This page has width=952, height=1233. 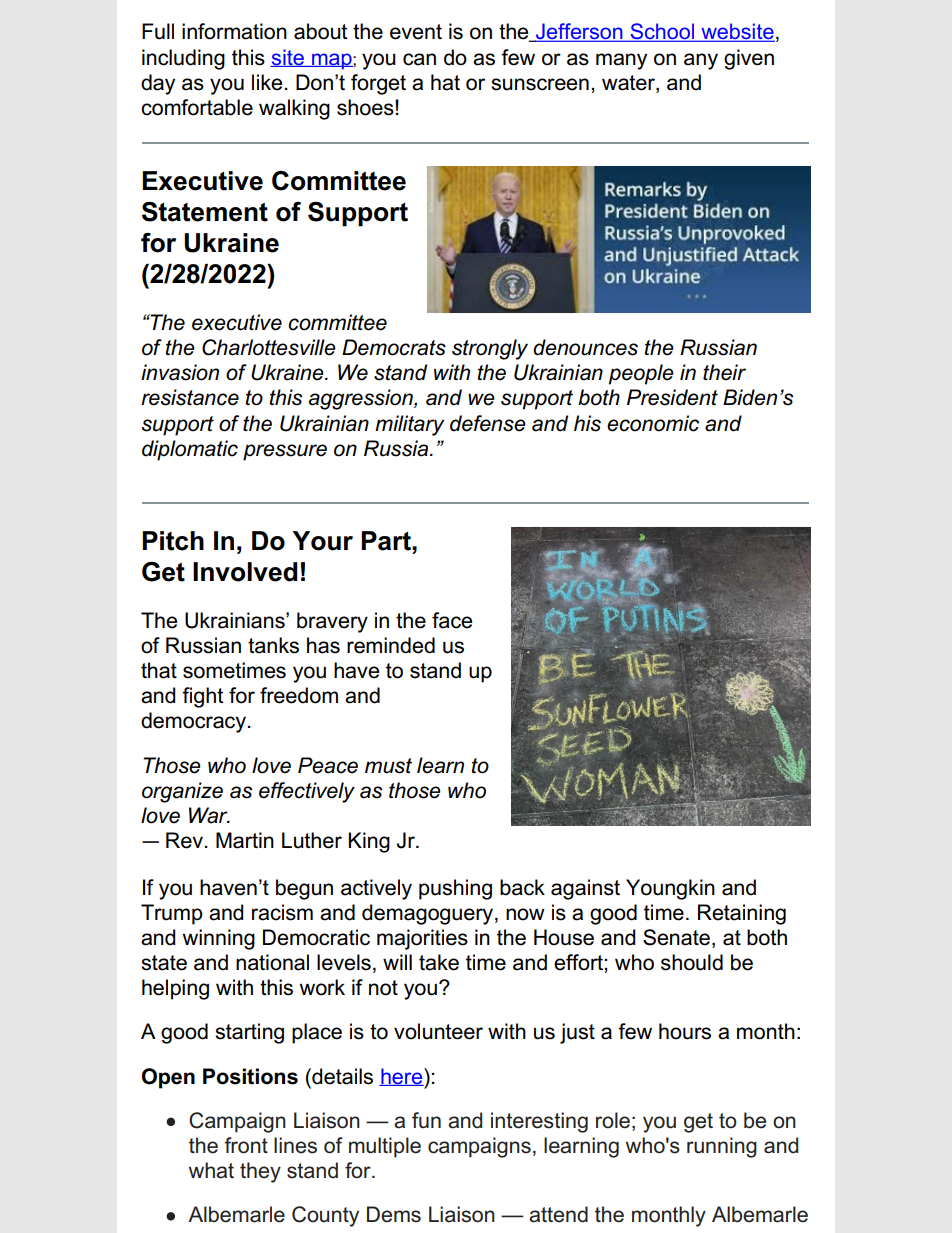 What do you see at coordinates (209, 815) in the page?
I see `War` at bounding box center [209, 815].
